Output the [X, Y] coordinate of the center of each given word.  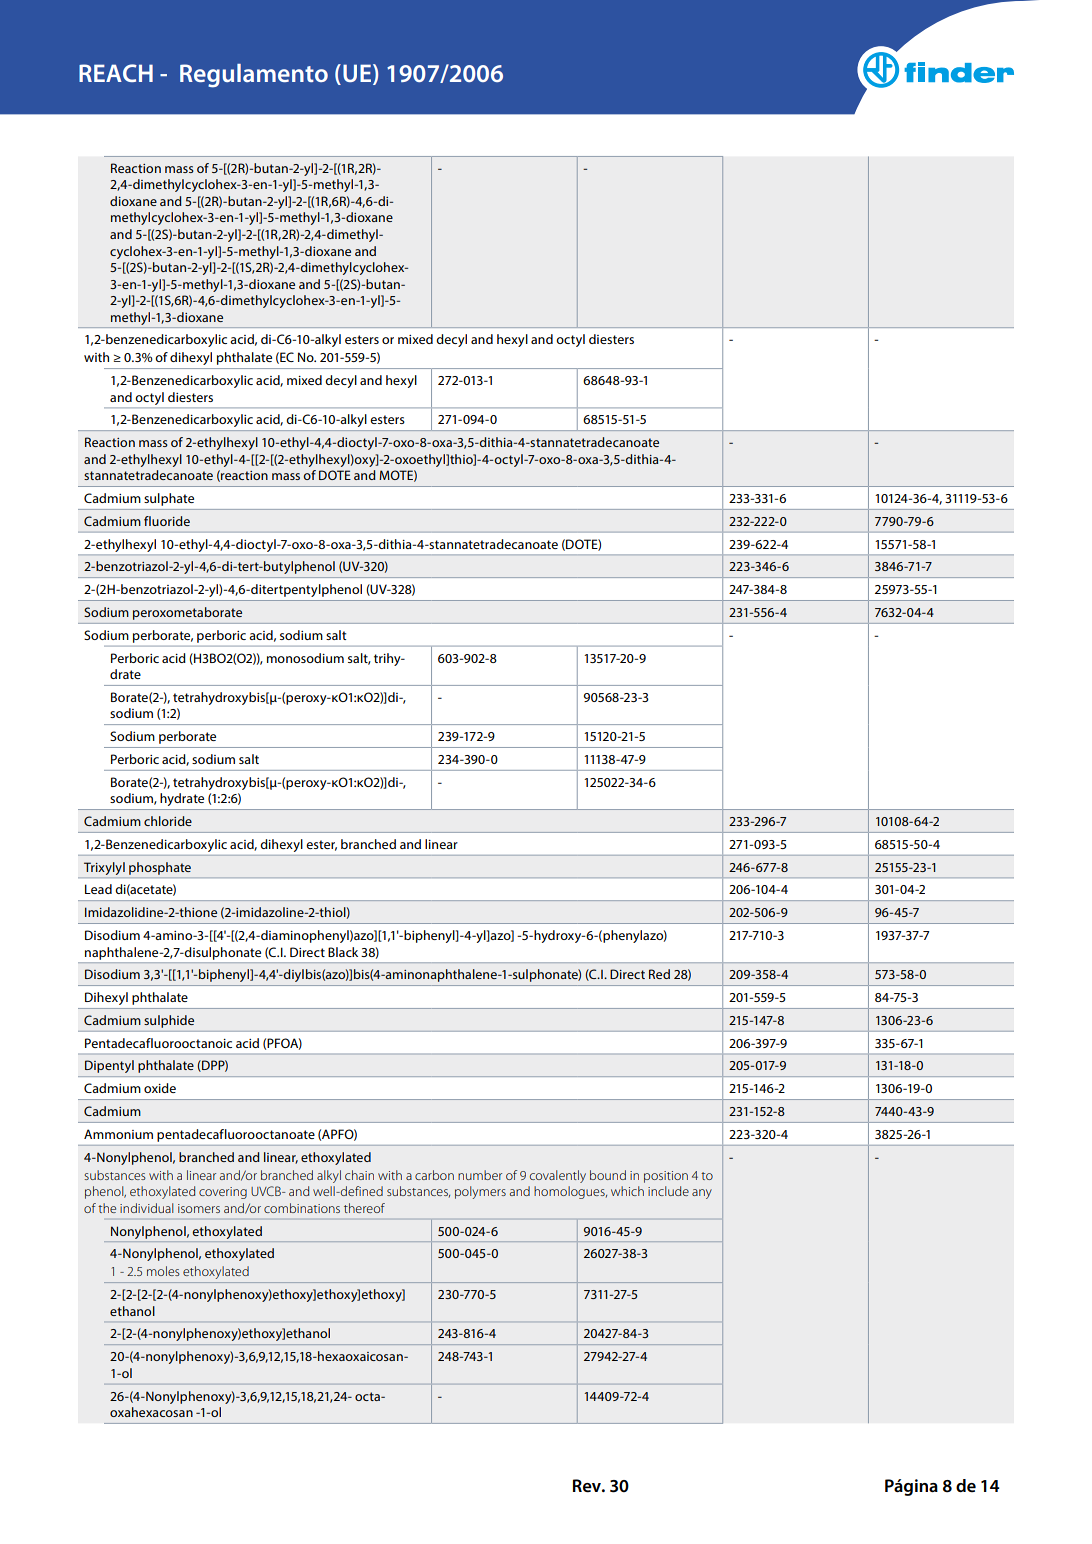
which [627, 1191]
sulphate [169, 499]
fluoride [167, 521]
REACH [116, 73]
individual [146, 1208]
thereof [364, 1208]
